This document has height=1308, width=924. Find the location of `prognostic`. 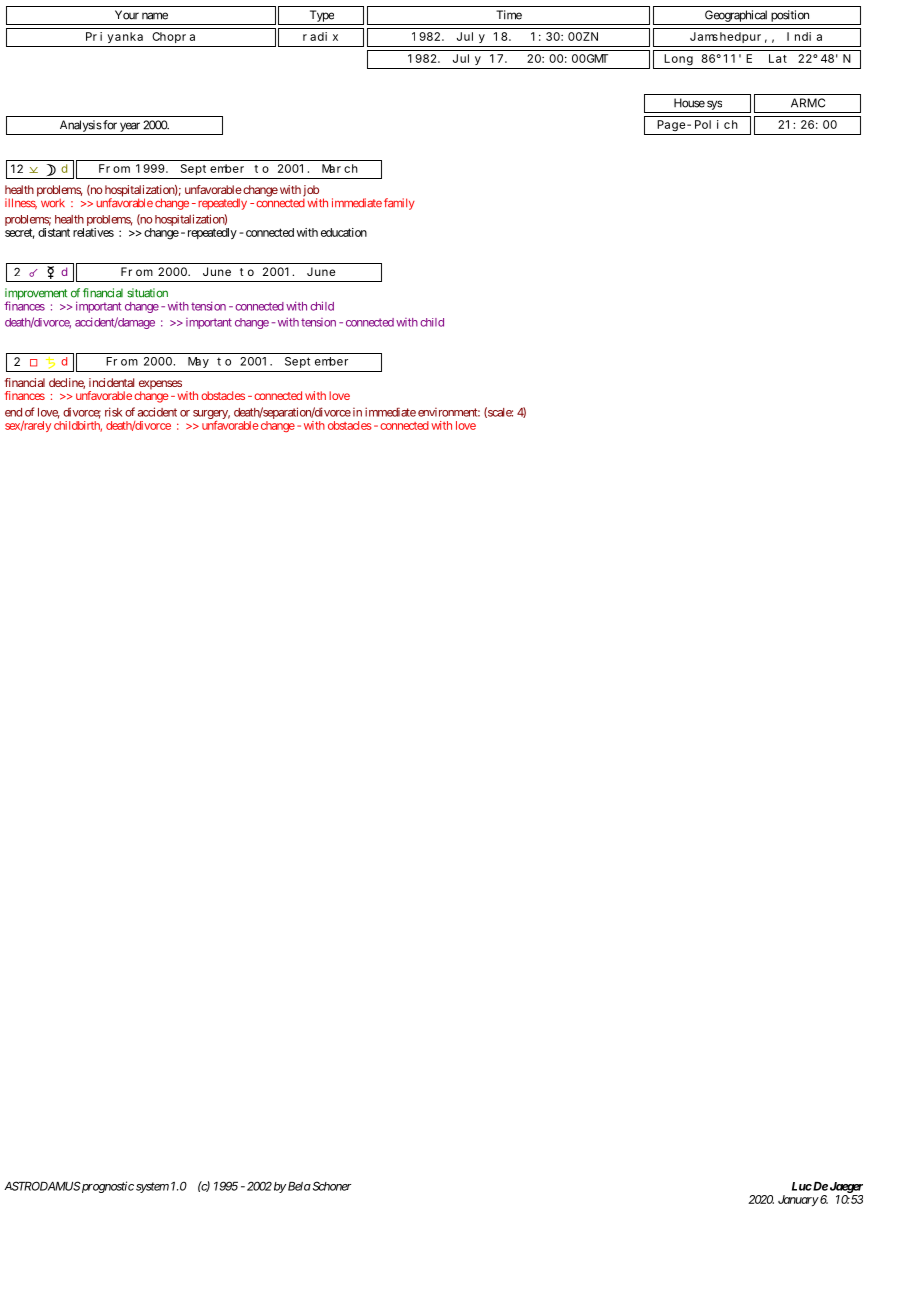

prognostic is located at coordinates (107, 1187).
